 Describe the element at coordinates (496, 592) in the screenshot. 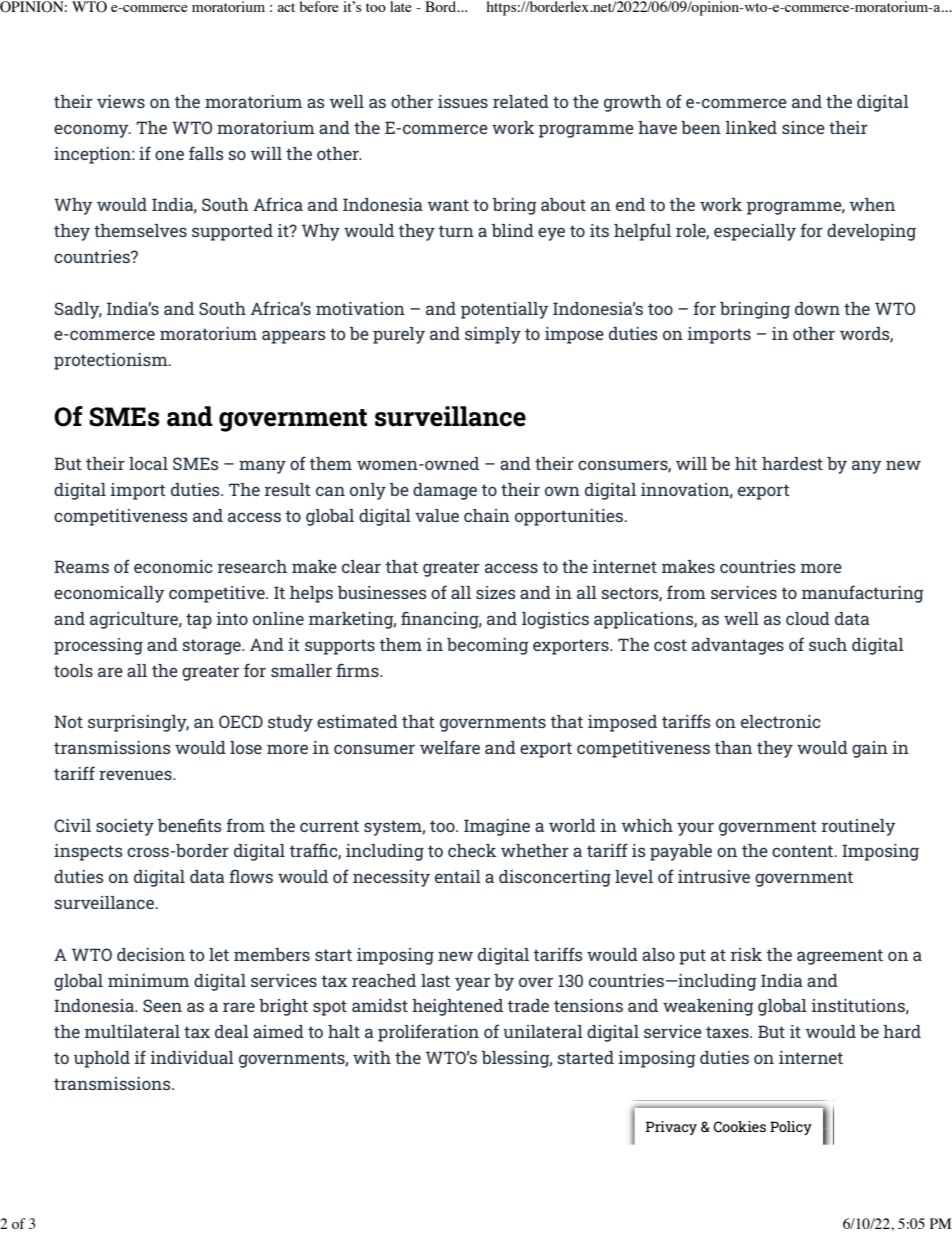

I see `sizes` at that location.
